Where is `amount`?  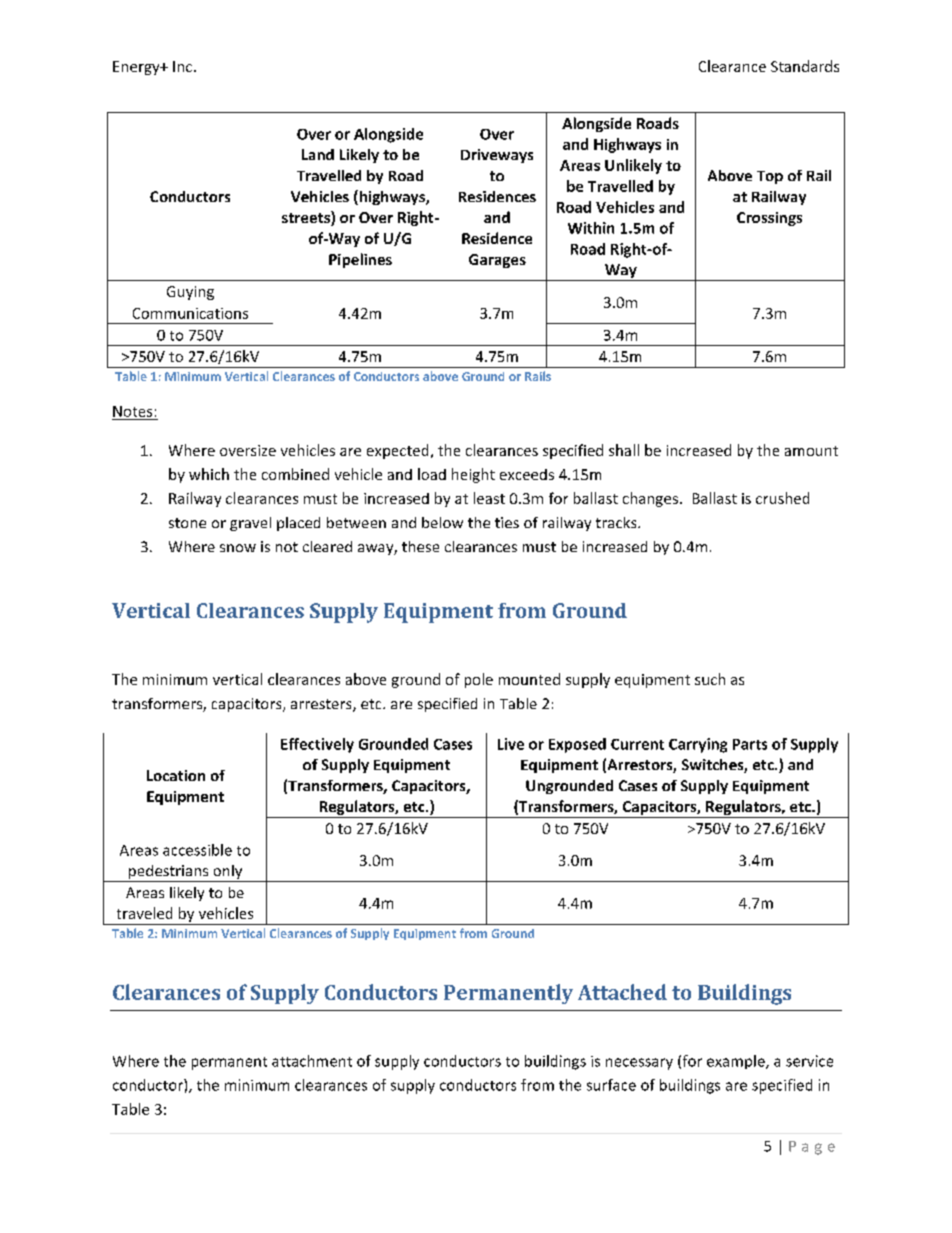 amount is located at coordinates (811, 451).
